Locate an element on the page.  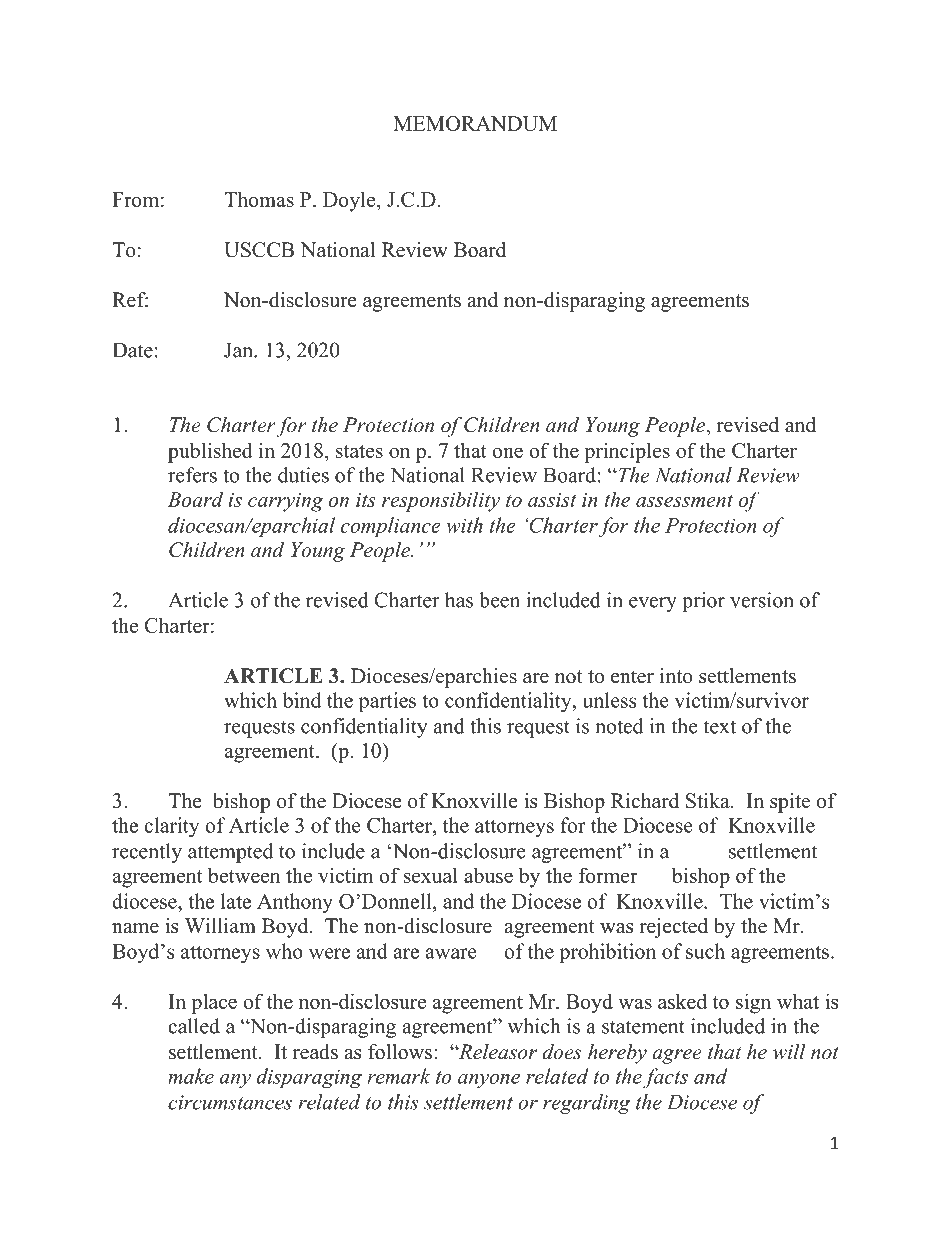
Doyle is located at coordinates (350, 201).
